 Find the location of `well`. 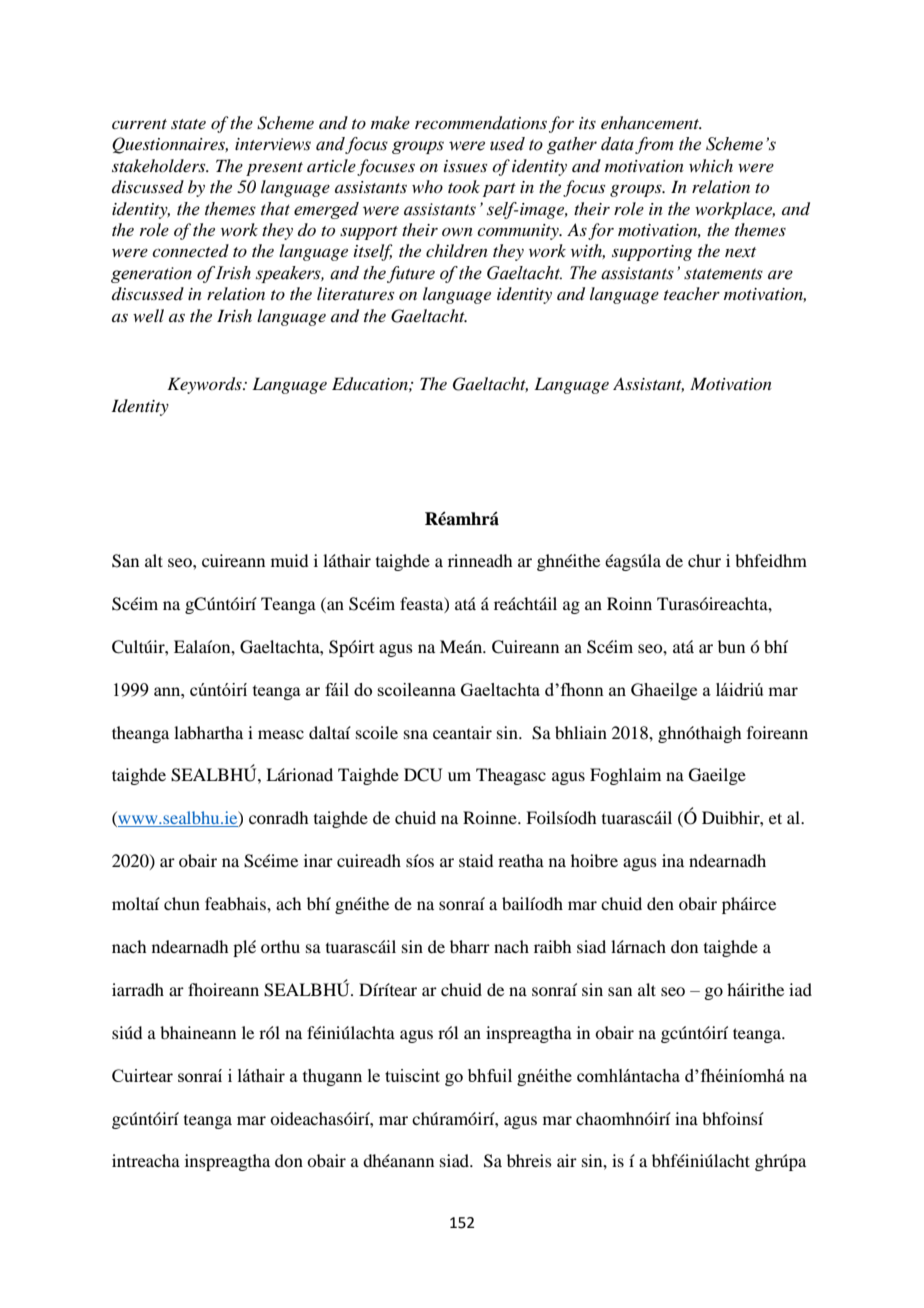

well is located at coordinates (148, 315).
